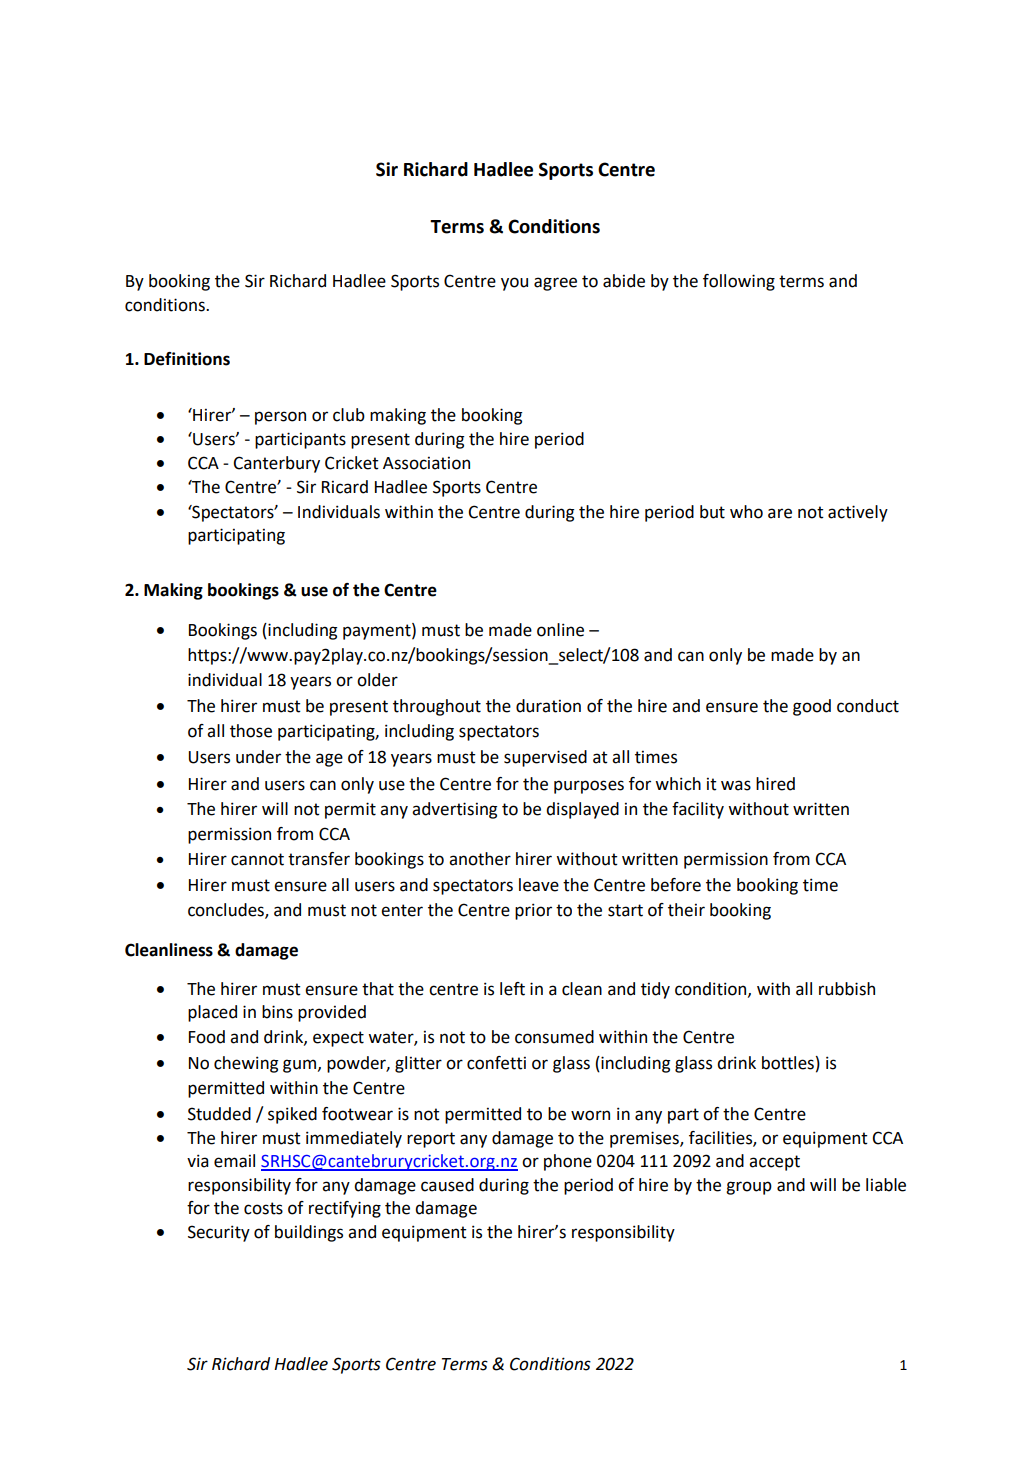  I want to click on following, so click(739, 282).
